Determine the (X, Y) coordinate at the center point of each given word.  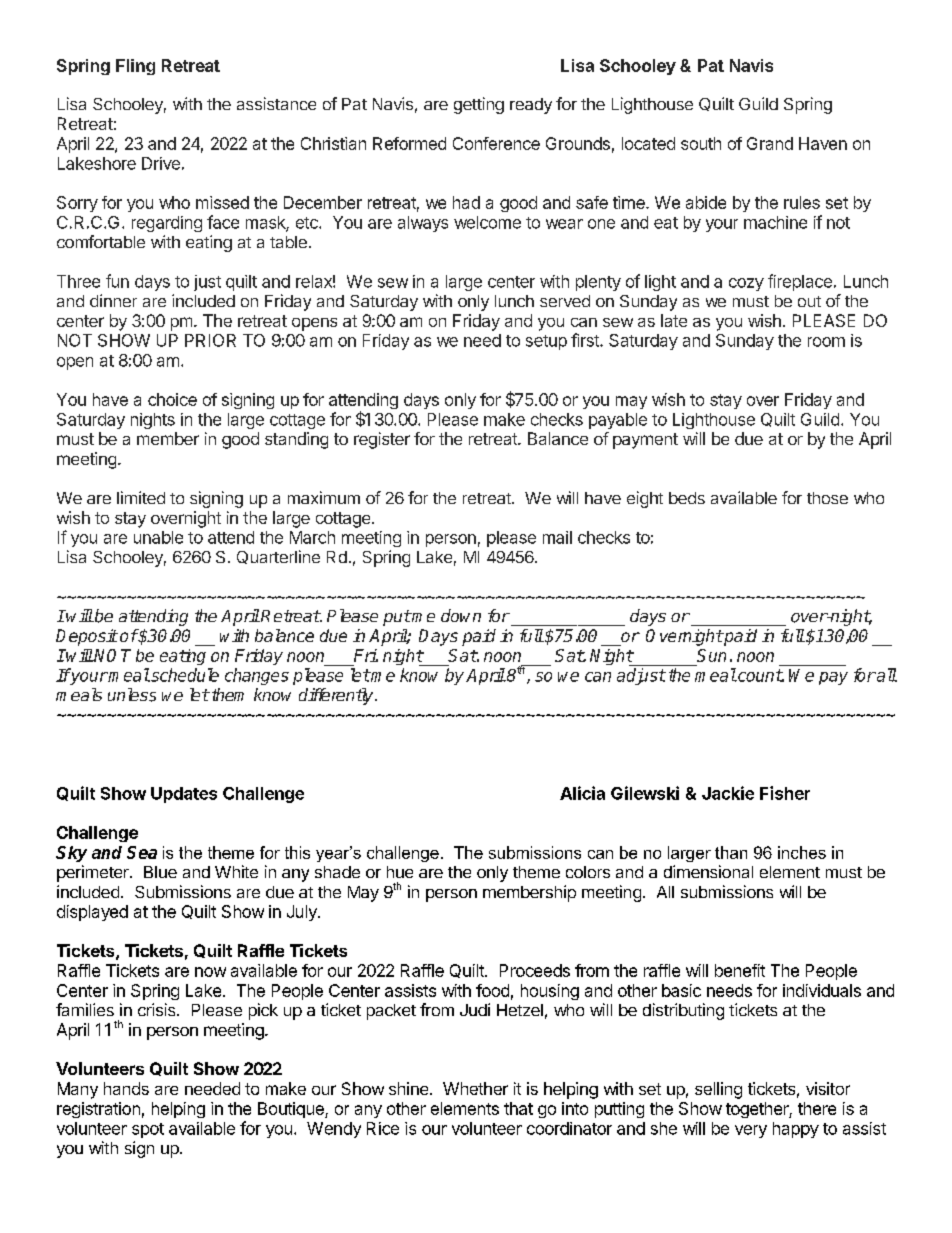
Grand (770, 143)
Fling (135, 67)
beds (687, 498)
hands (126, 1088)
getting (479, 105)
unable (158, 537)
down (461, 615)
